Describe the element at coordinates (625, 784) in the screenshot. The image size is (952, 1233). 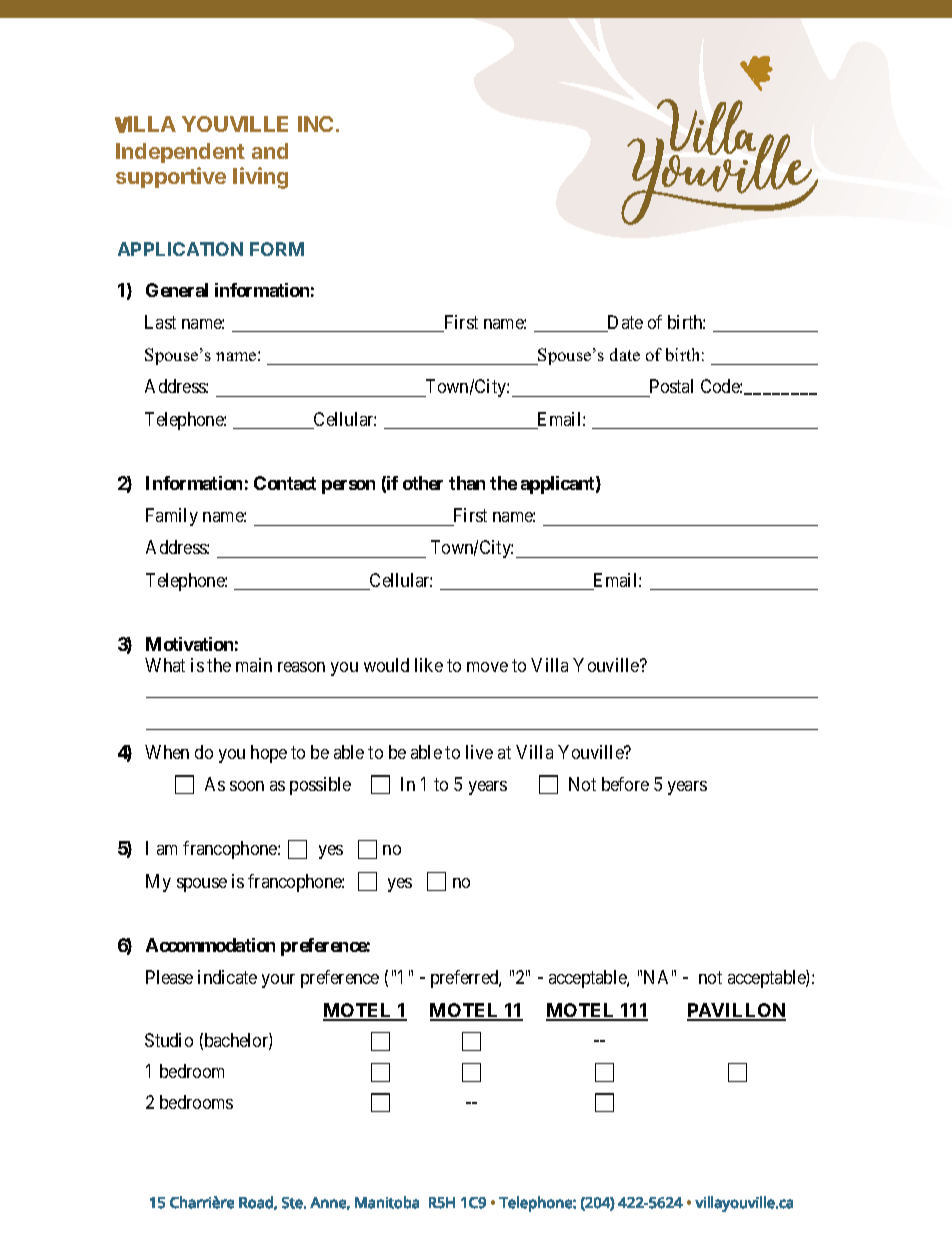
I see `before` at that location.
